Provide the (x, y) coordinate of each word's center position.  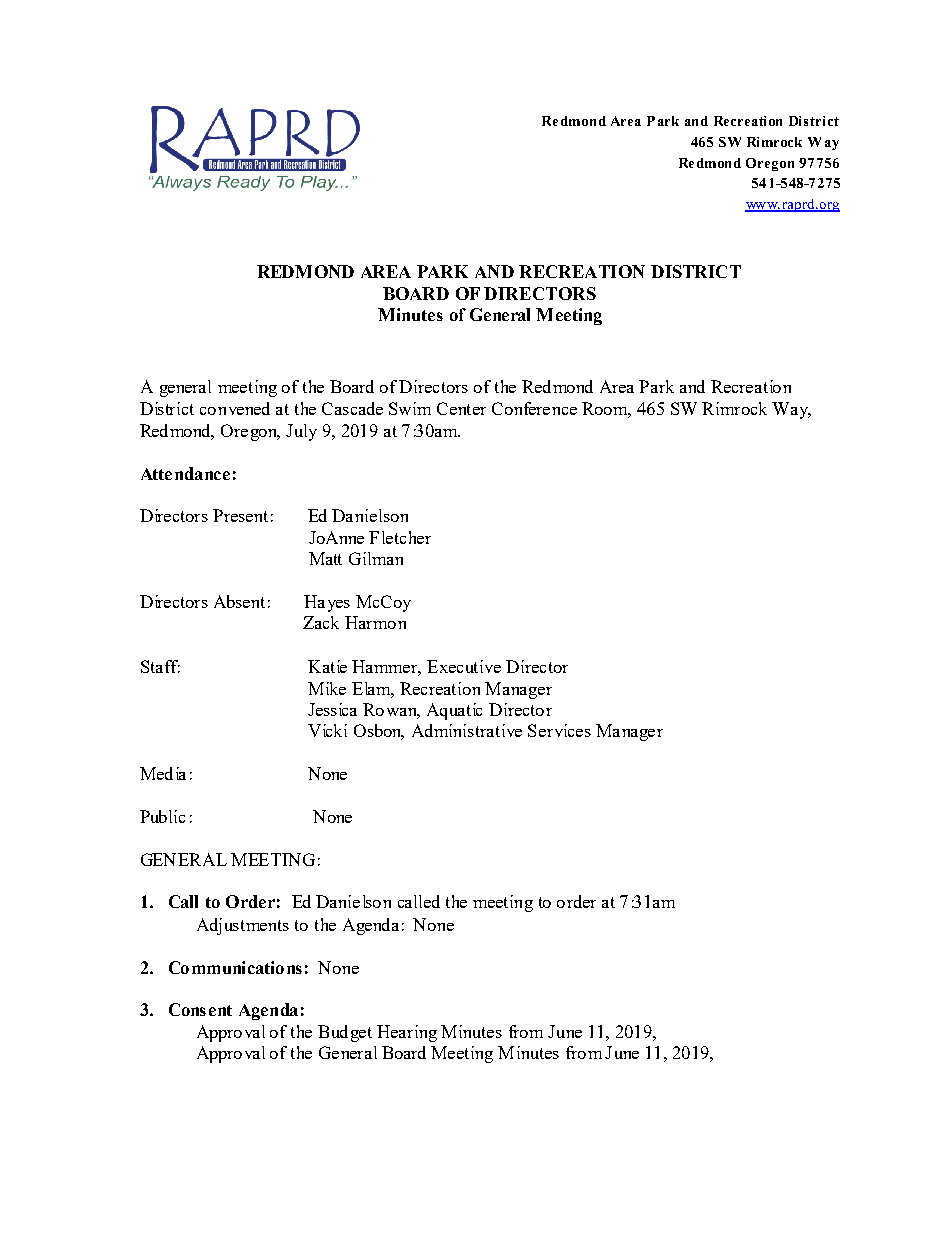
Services (559, 730)
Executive (464, 666)
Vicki (327, 730)
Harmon (375, 622)
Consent (200, 1009)
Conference (534, 408)
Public (162, 816)
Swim (410, 408)
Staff (160, 666)
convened (235, 408)
